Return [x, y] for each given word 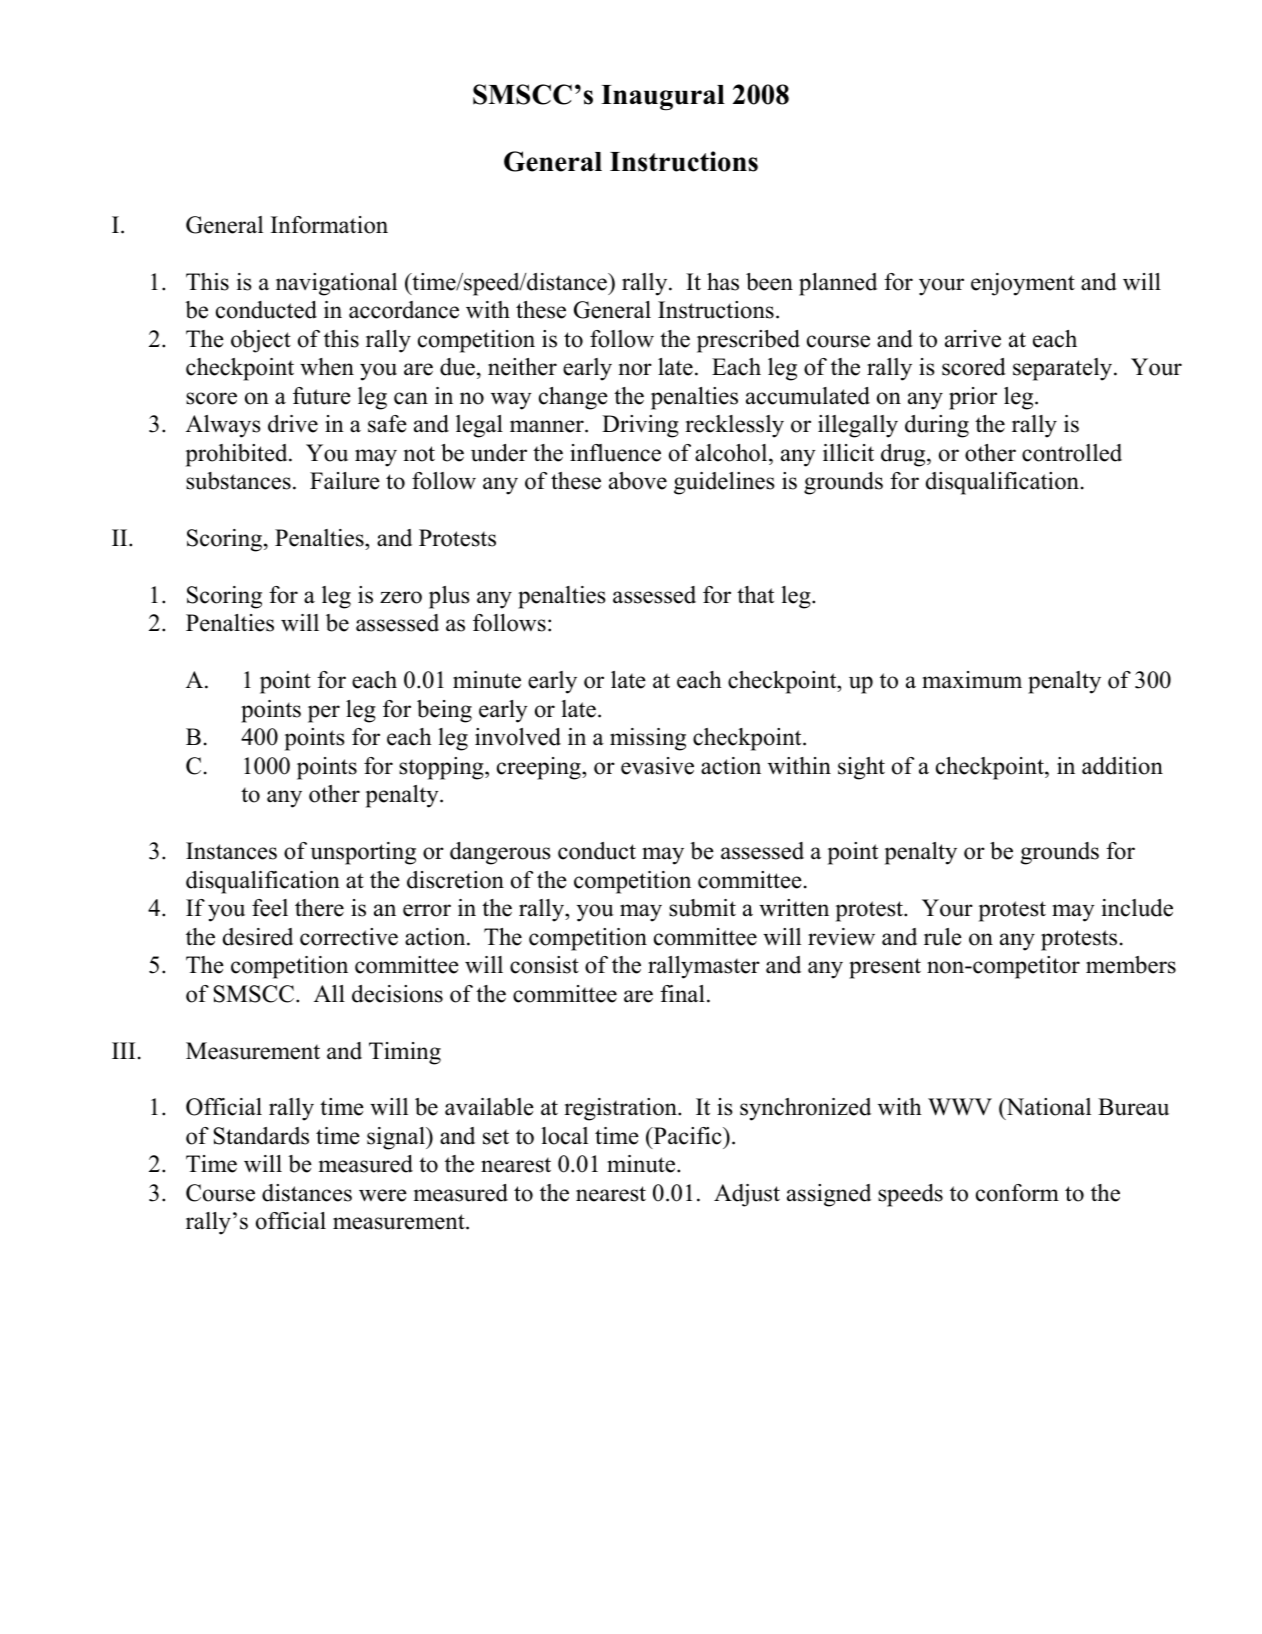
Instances [231, 851]
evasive [657, 766]
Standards [261, 1136]
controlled [1072, 453]
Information [329, 225]
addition [1122, 766]
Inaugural [663, 98]
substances [238, 481]
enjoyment [1023, 284]
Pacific [687, 1136]
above [638, 481]
